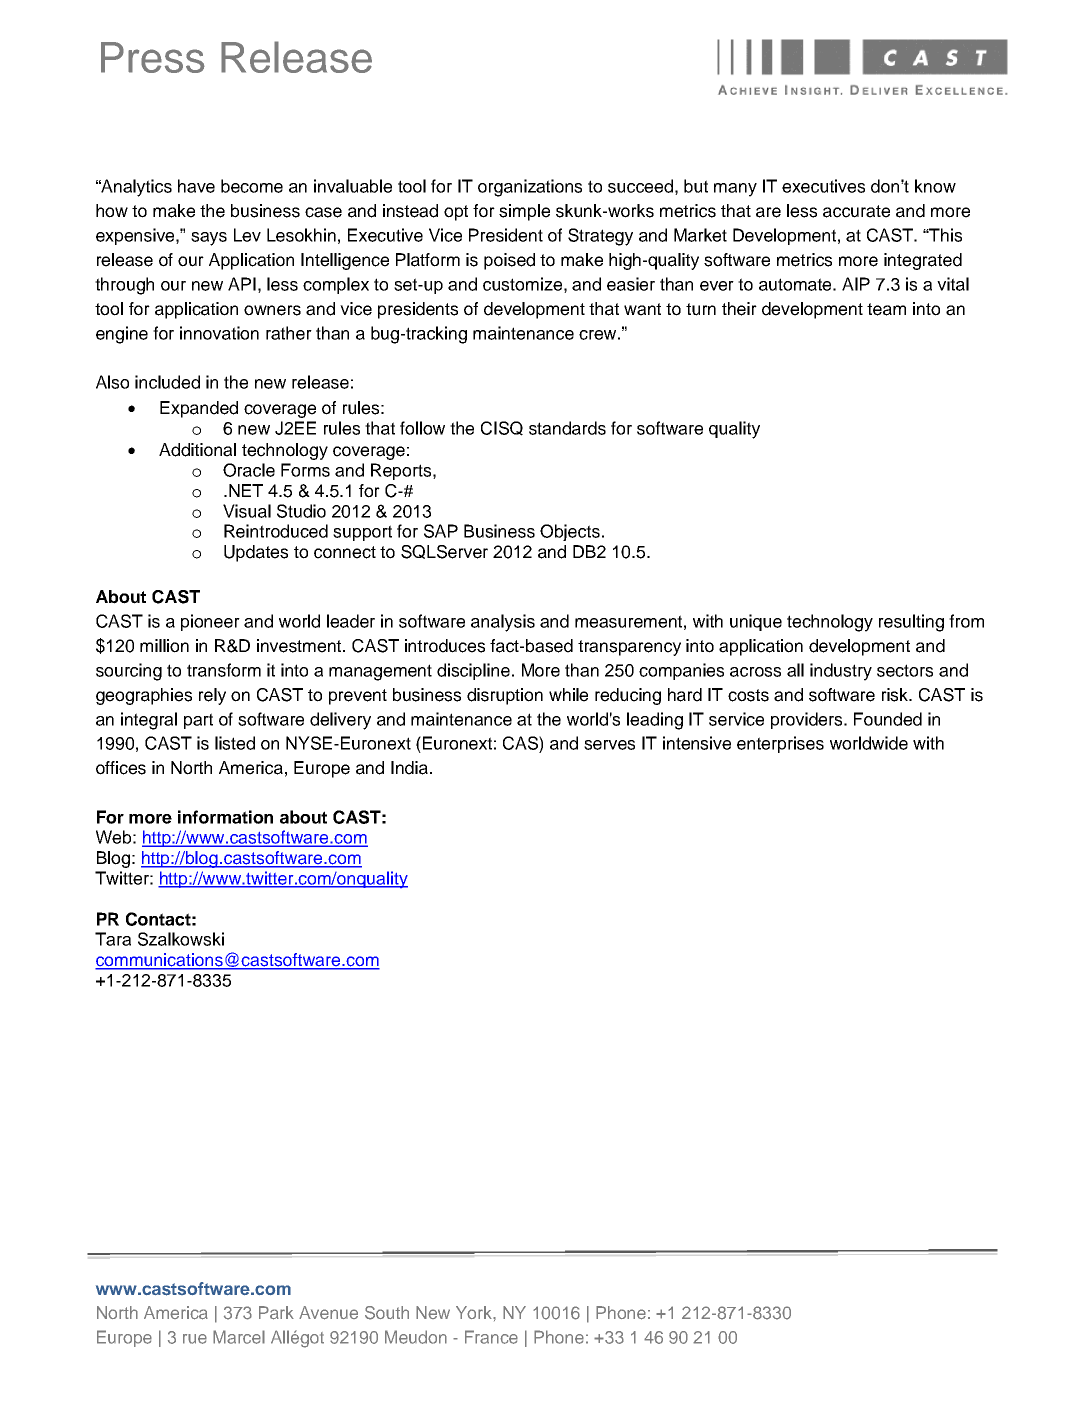  I want to click on risk, so click(896, 695).
